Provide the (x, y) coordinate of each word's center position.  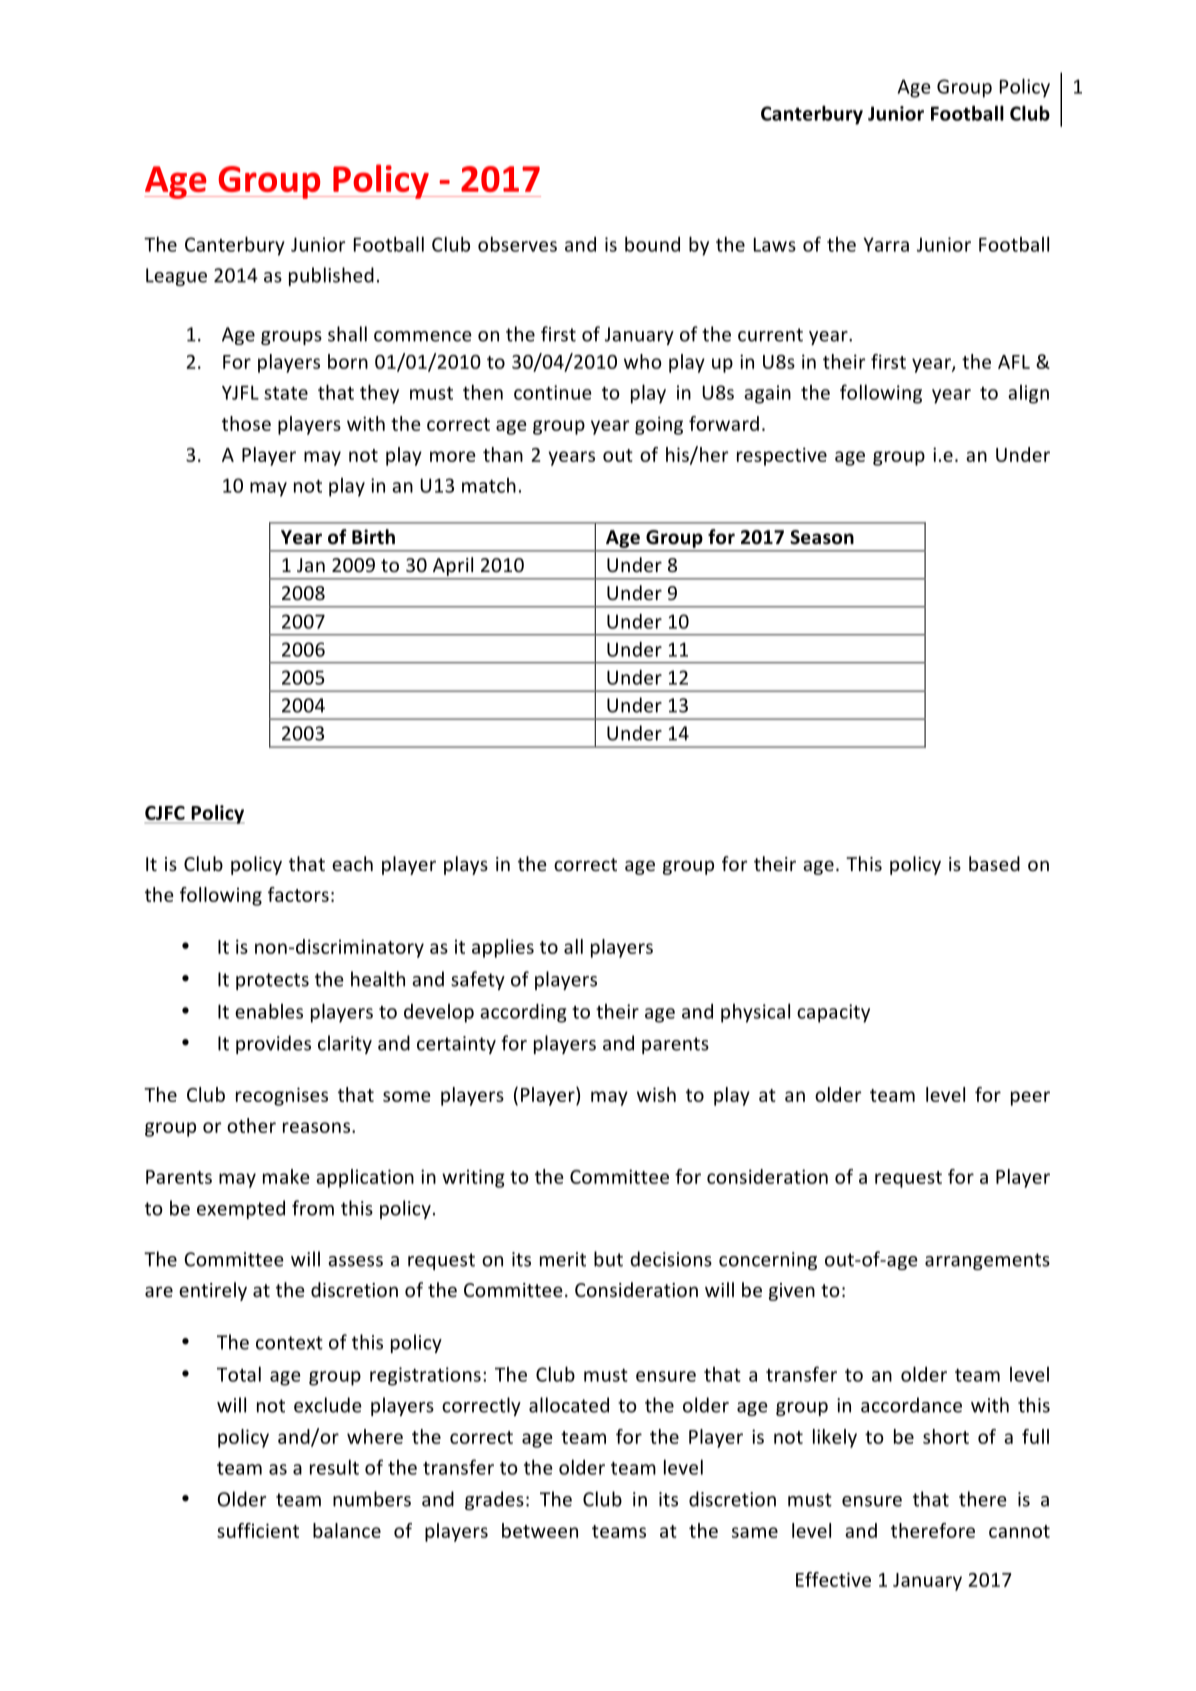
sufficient (258, 1530)
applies (503, 948)
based (994, 863)
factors (298, 894)
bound (652, 244)
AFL (1014, 362)
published (331, 276)
